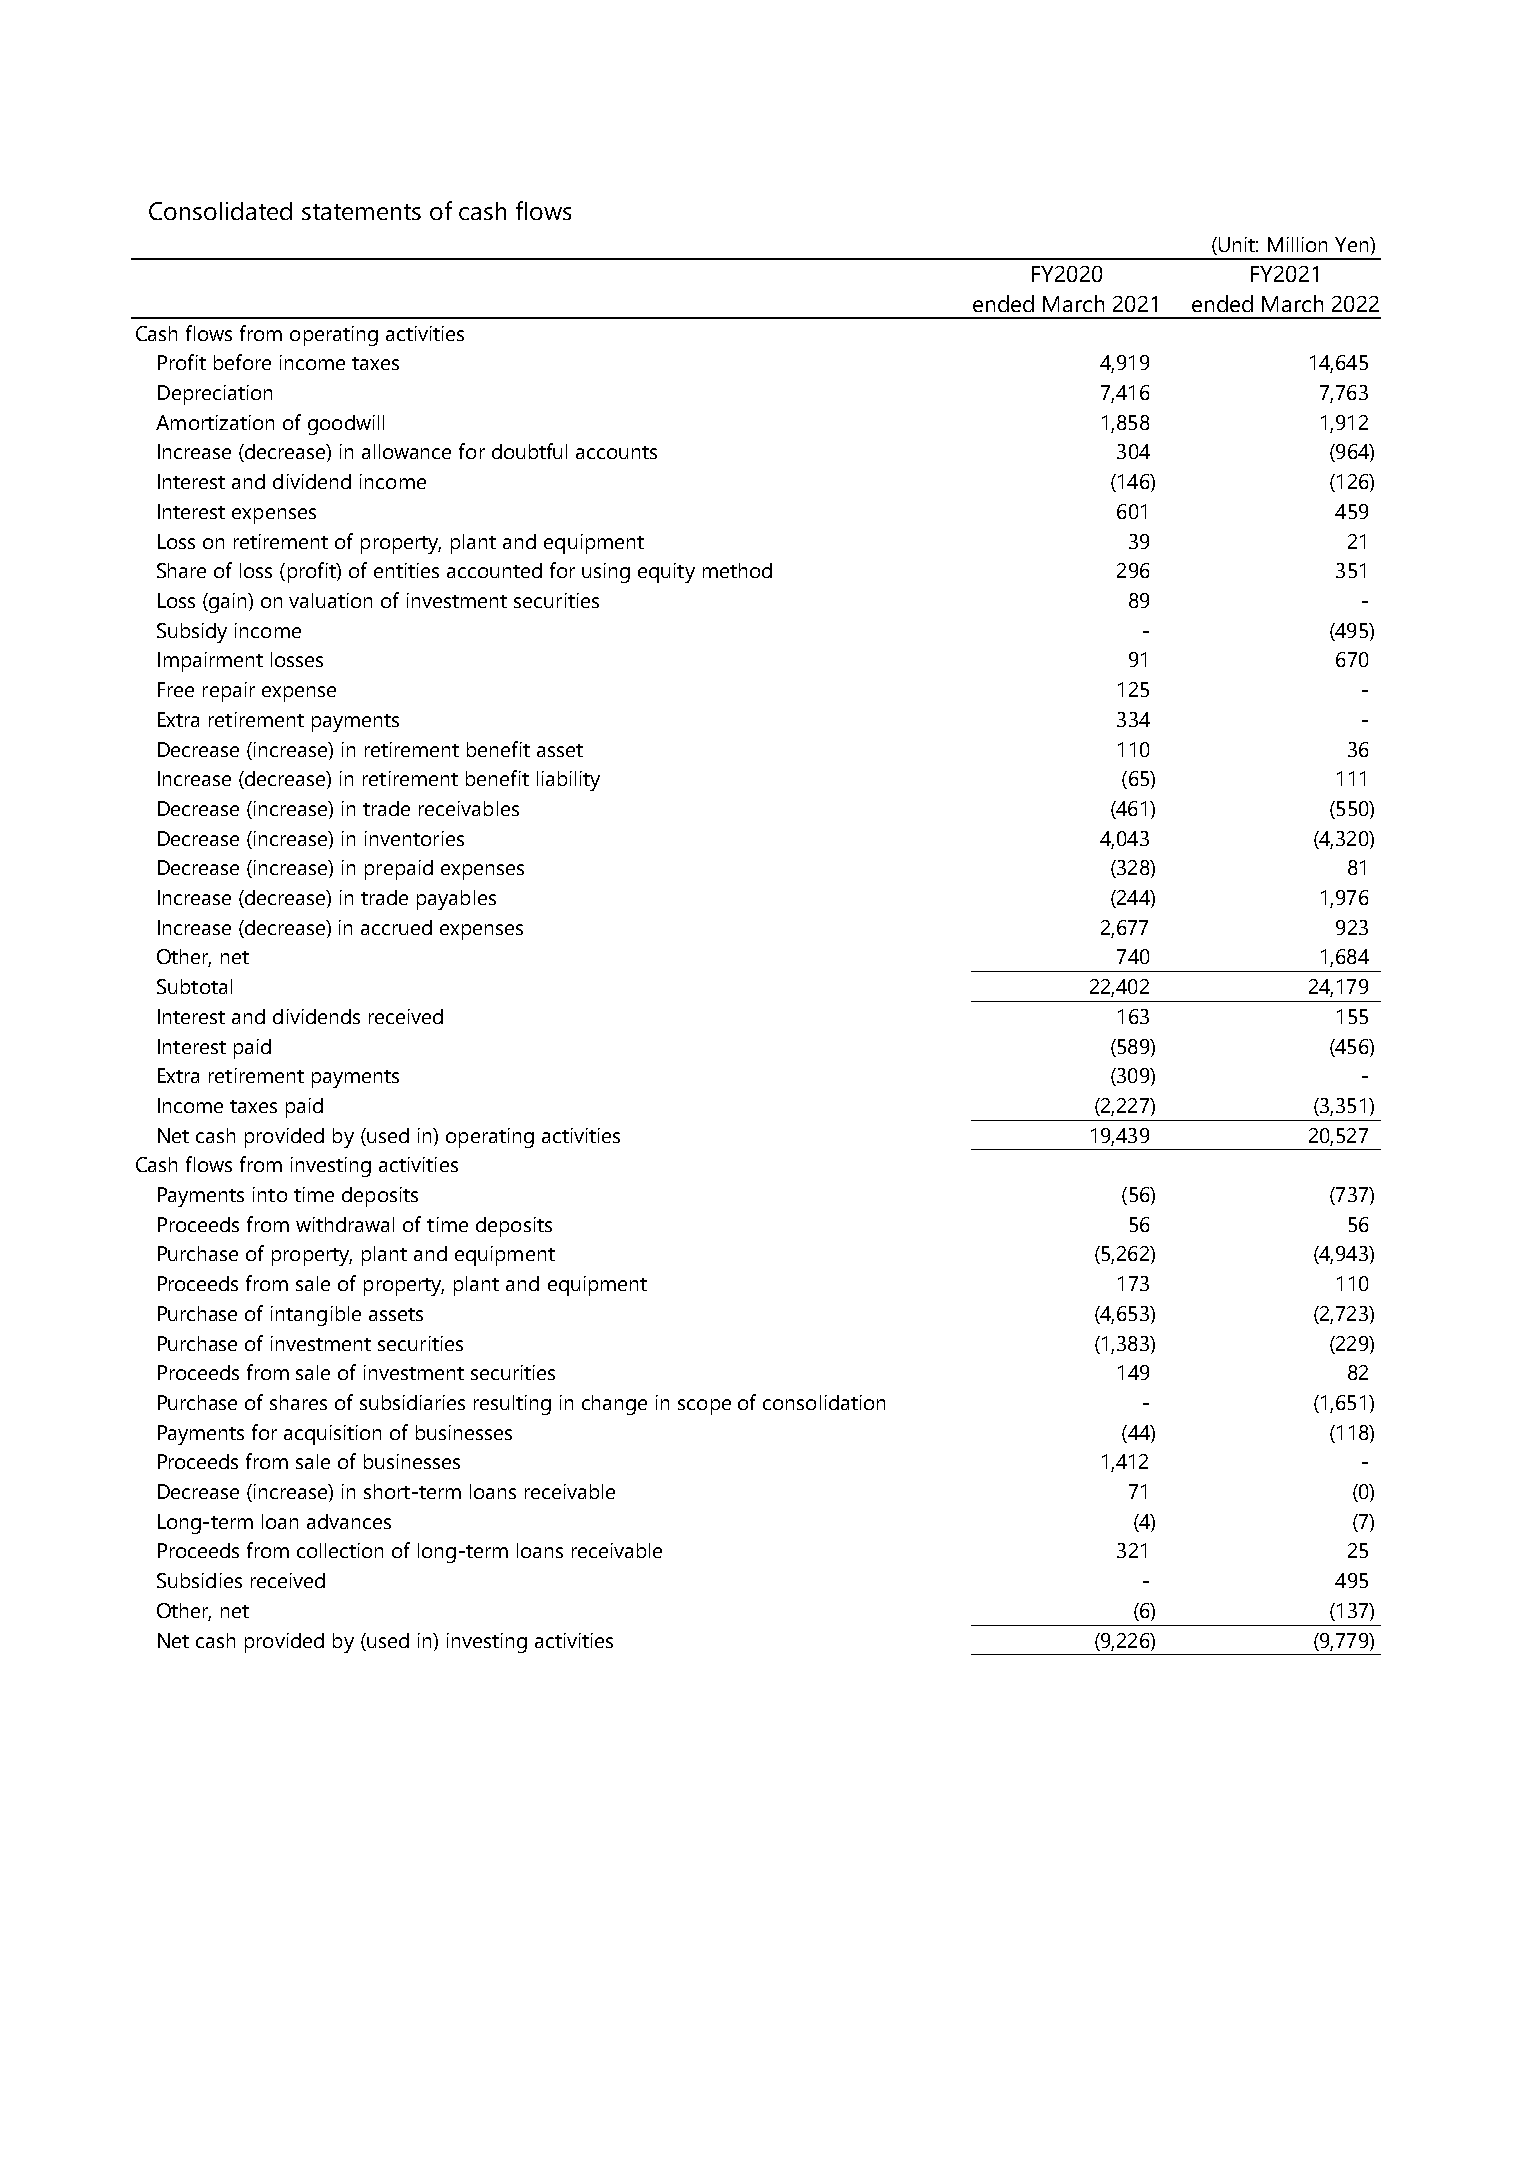  I want to click on equity, so click(666, 573).
